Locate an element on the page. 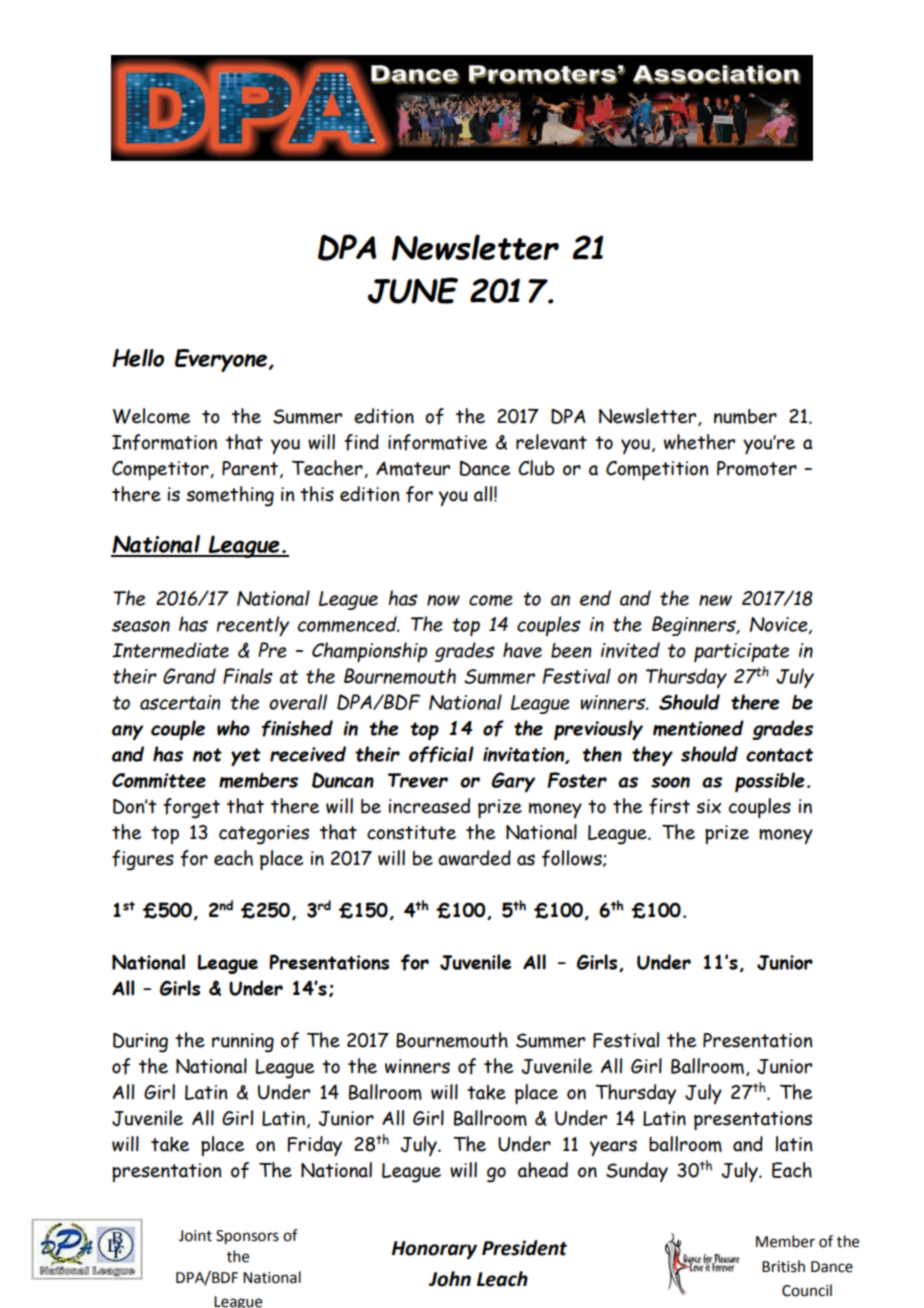 Image resolution: width=924 pixels, height=1308 pixels. British is located at coordinates (783, 1266).
